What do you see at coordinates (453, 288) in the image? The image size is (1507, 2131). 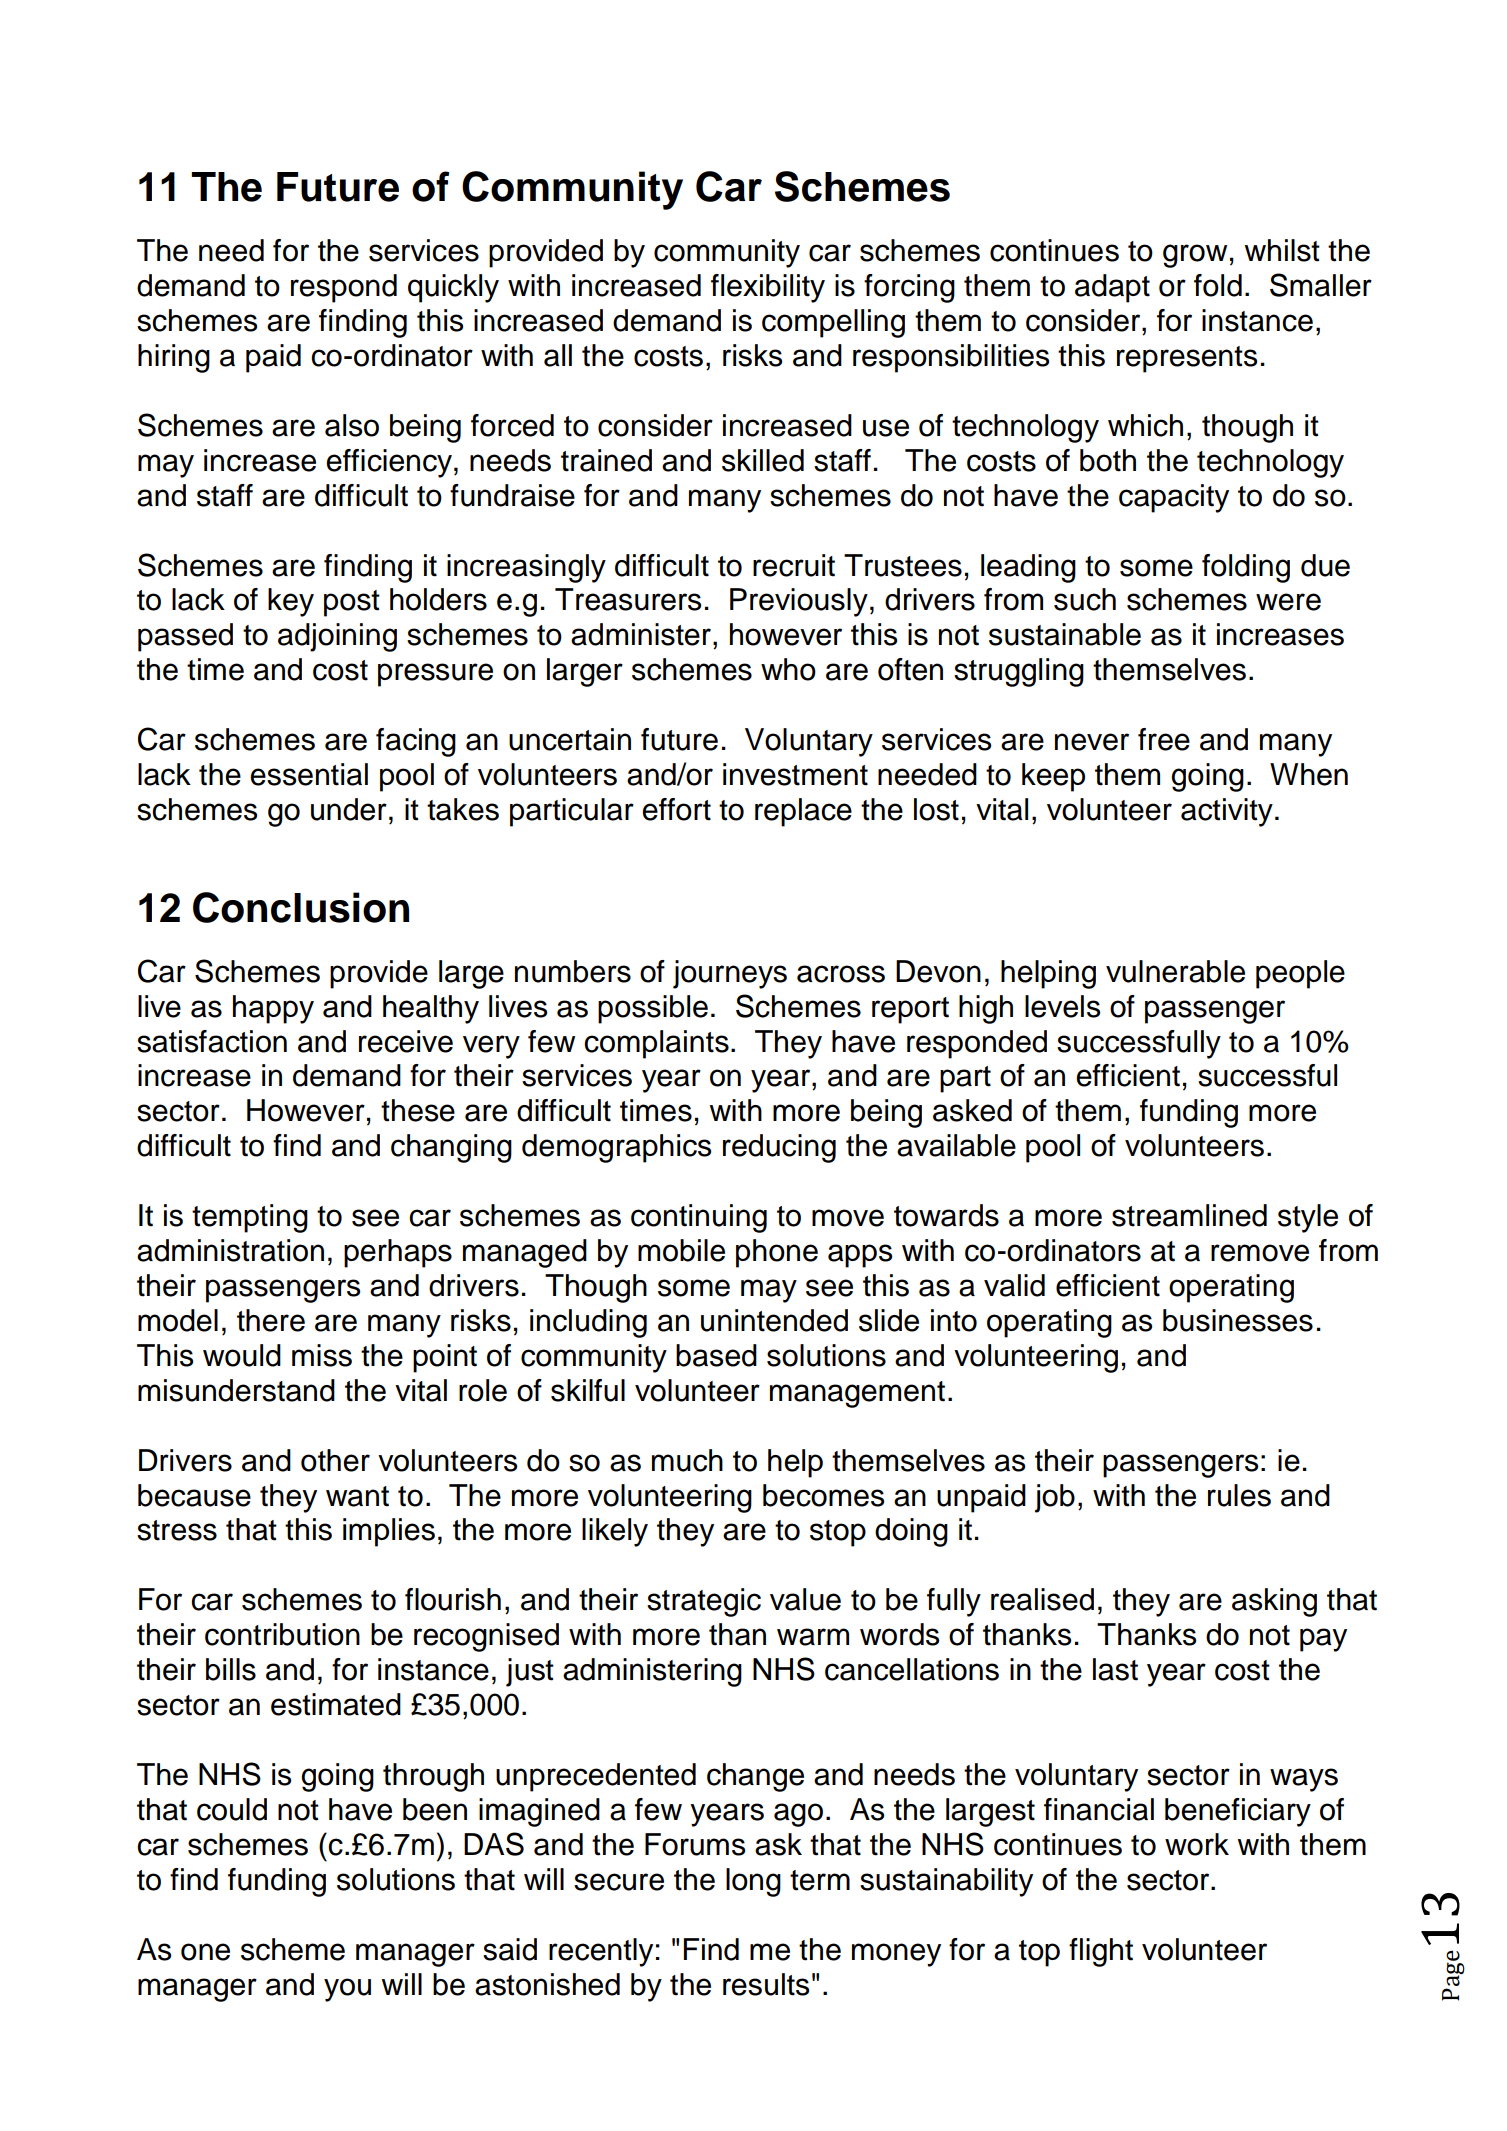 I see `quickly` at bounding box center [453, 288].
